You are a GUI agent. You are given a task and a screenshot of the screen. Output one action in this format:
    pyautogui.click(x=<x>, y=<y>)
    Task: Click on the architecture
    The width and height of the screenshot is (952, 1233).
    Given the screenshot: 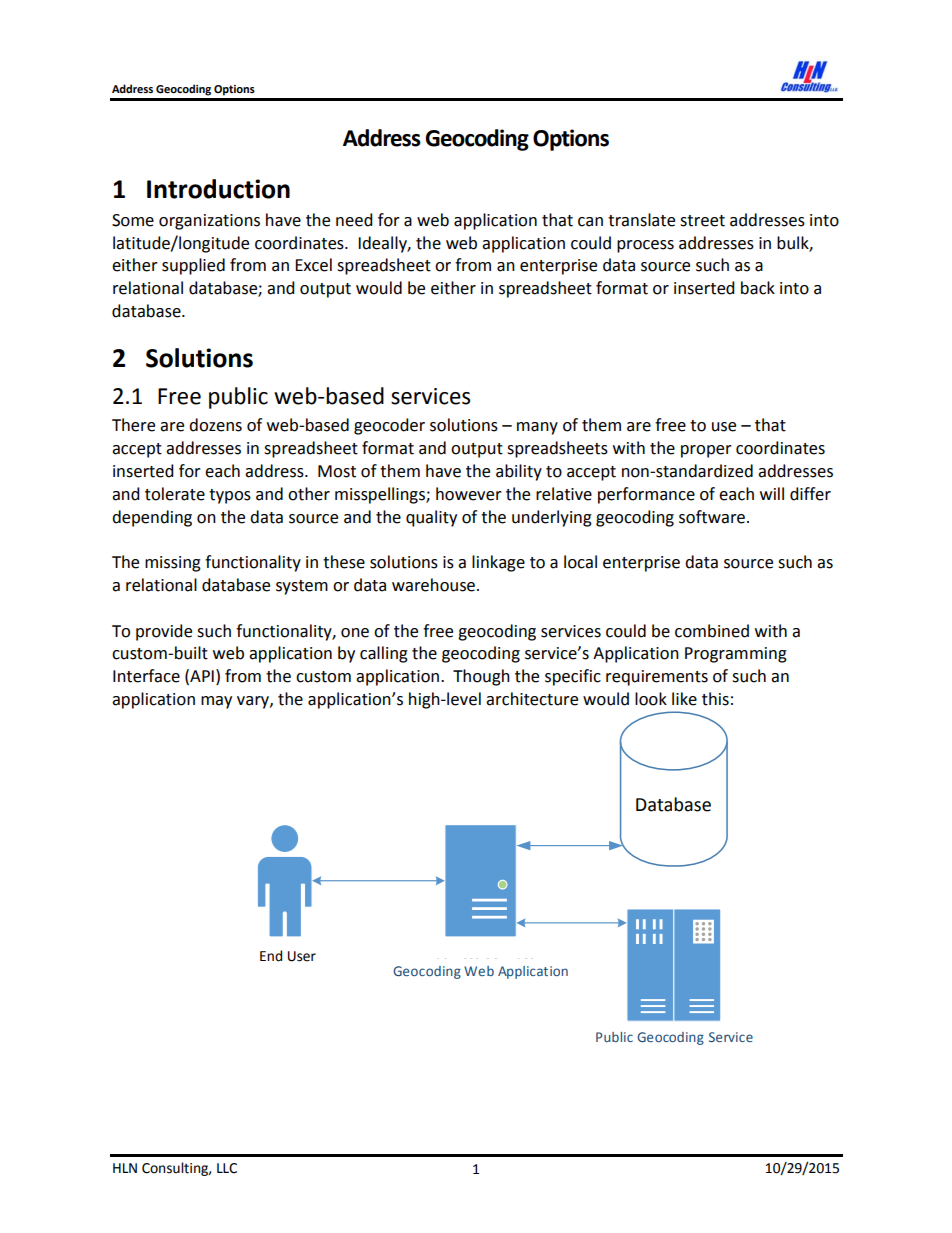 What is the action you would take?
    pyautogui.click(x=532, y=699)
